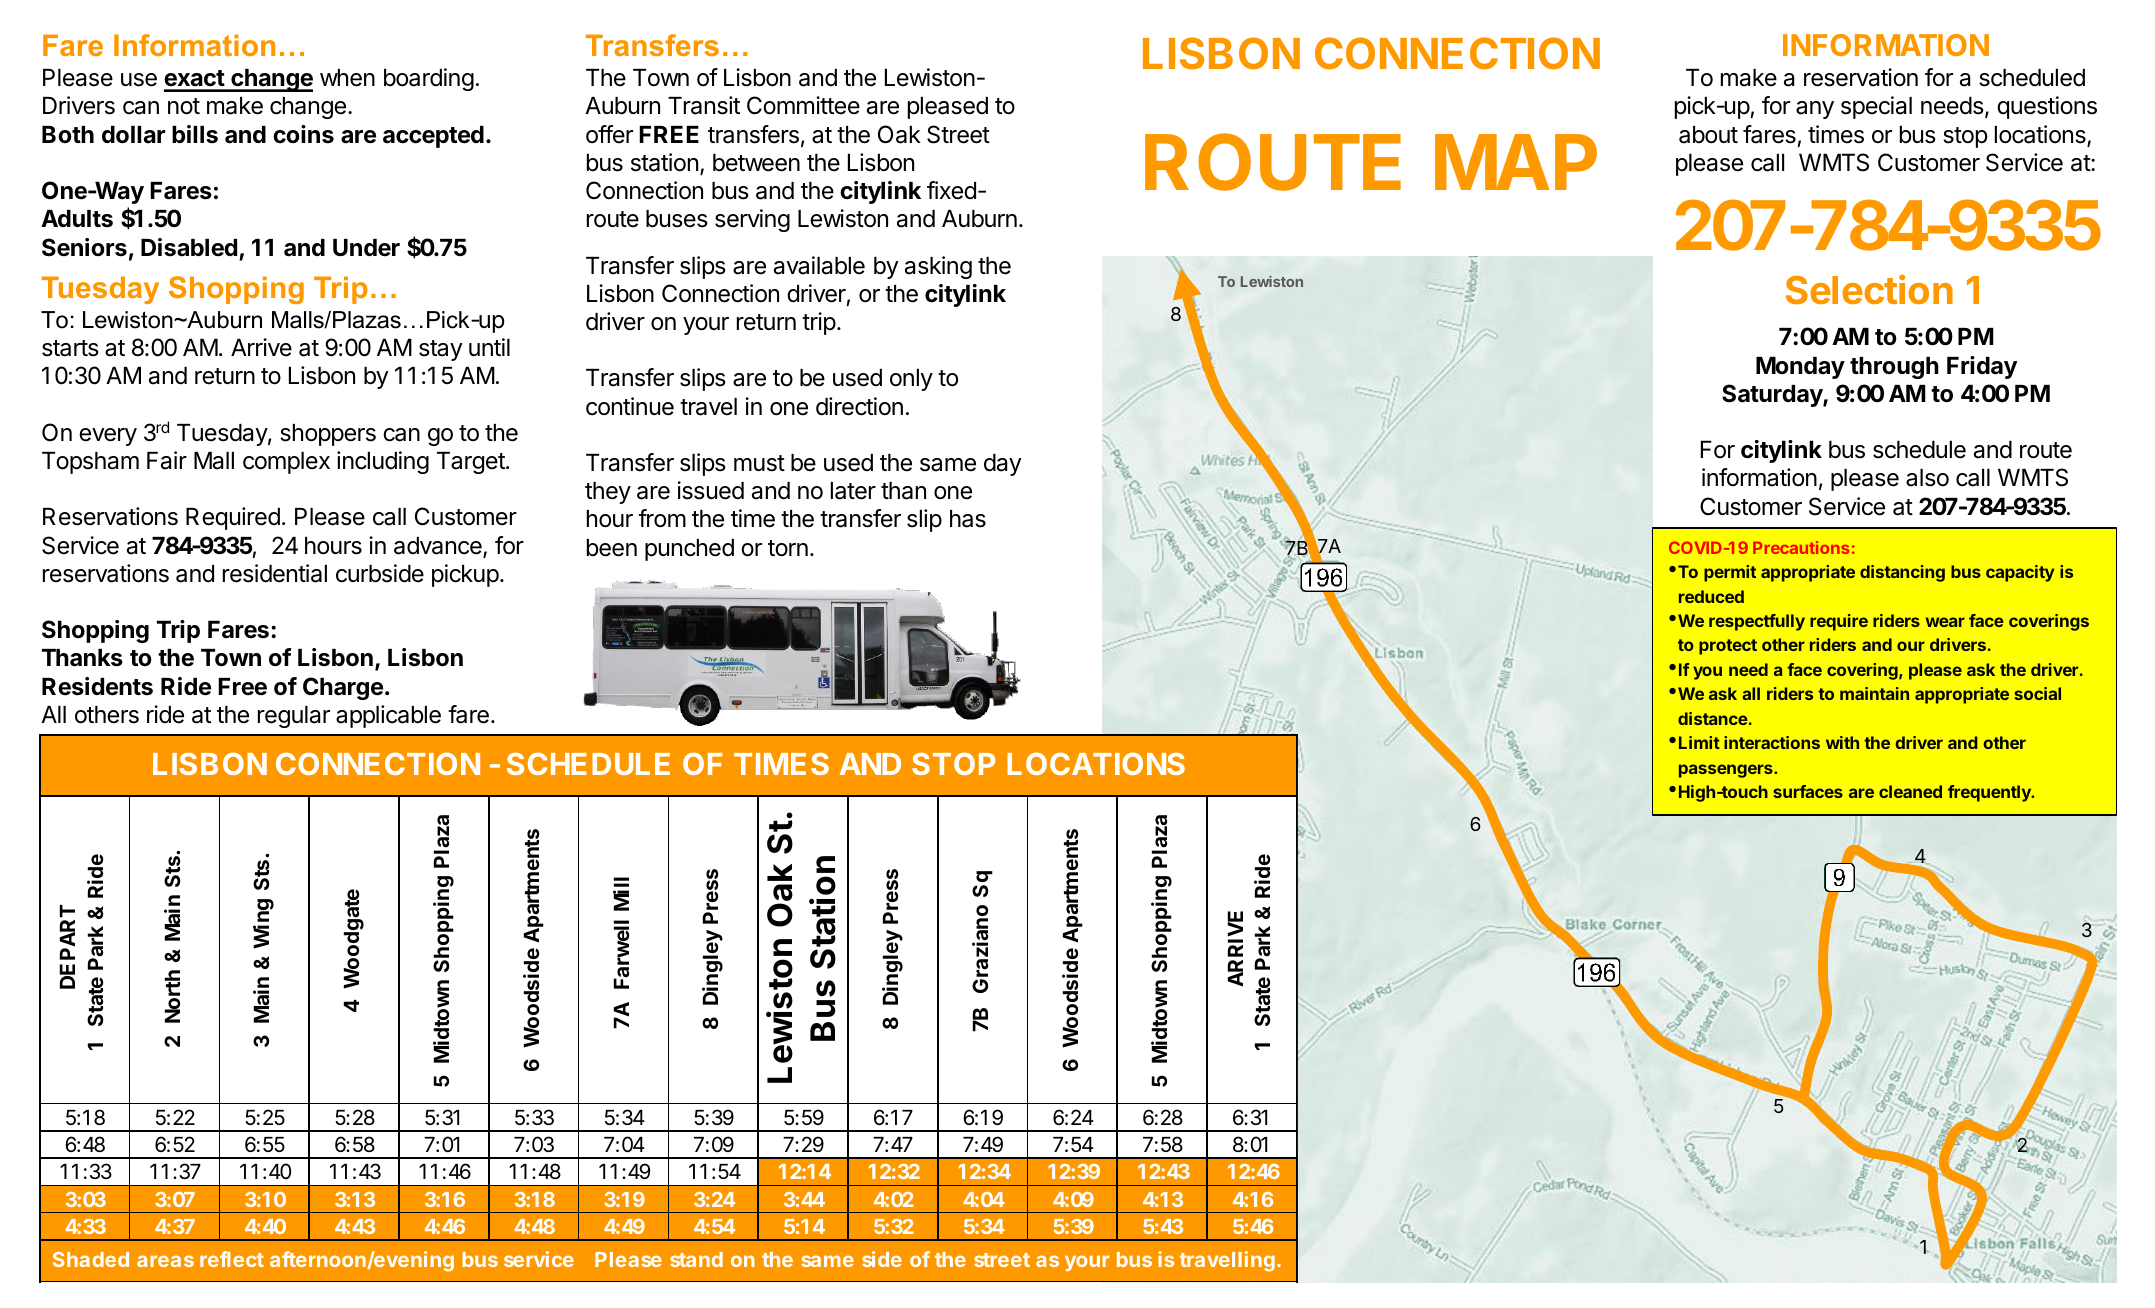 The height and width of the screenshot is (1308, 2155). I want to click on complex, so click(286, 463).
